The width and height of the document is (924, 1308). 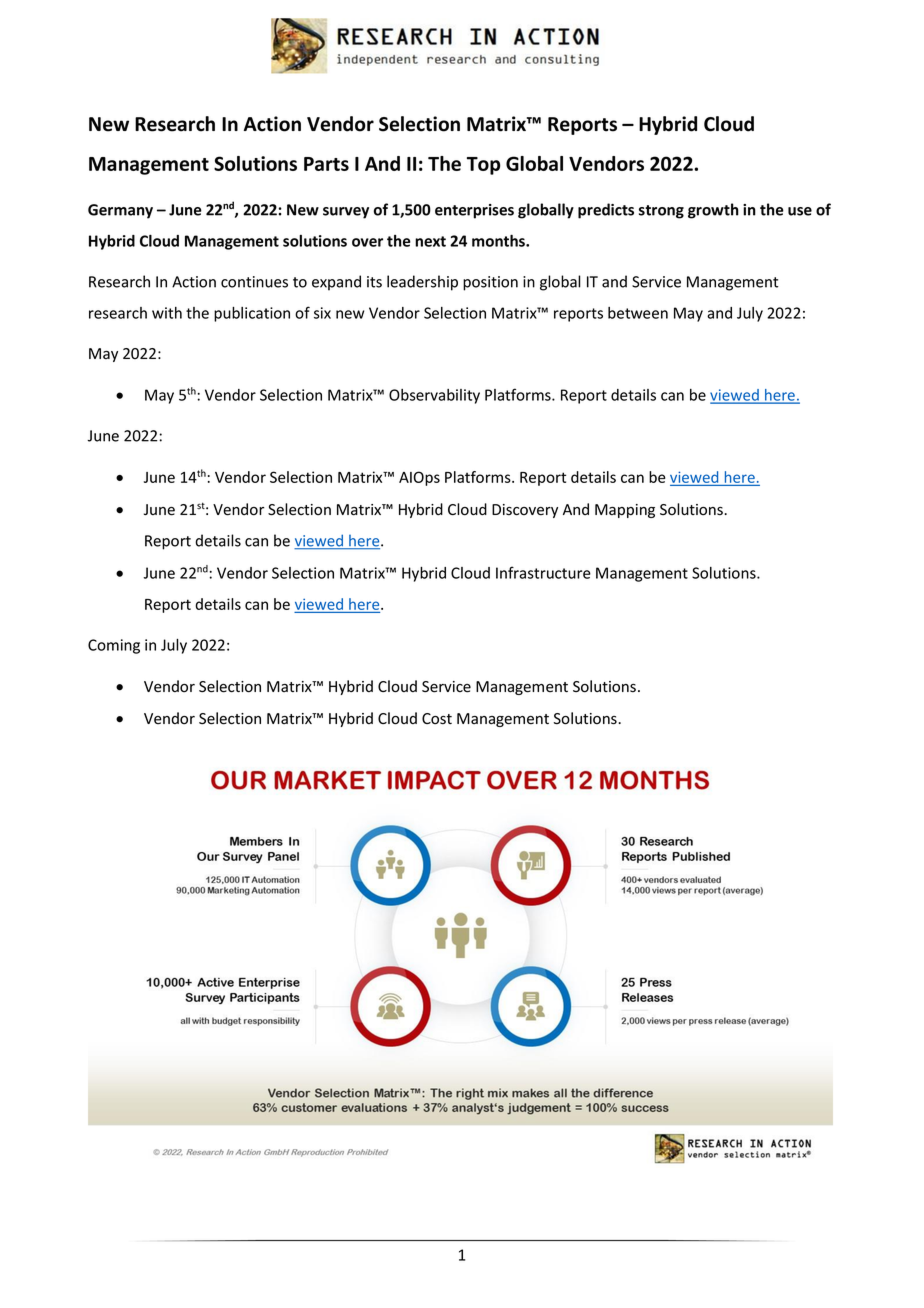 I want to click on Mapping, so click(x=625, y=511).
